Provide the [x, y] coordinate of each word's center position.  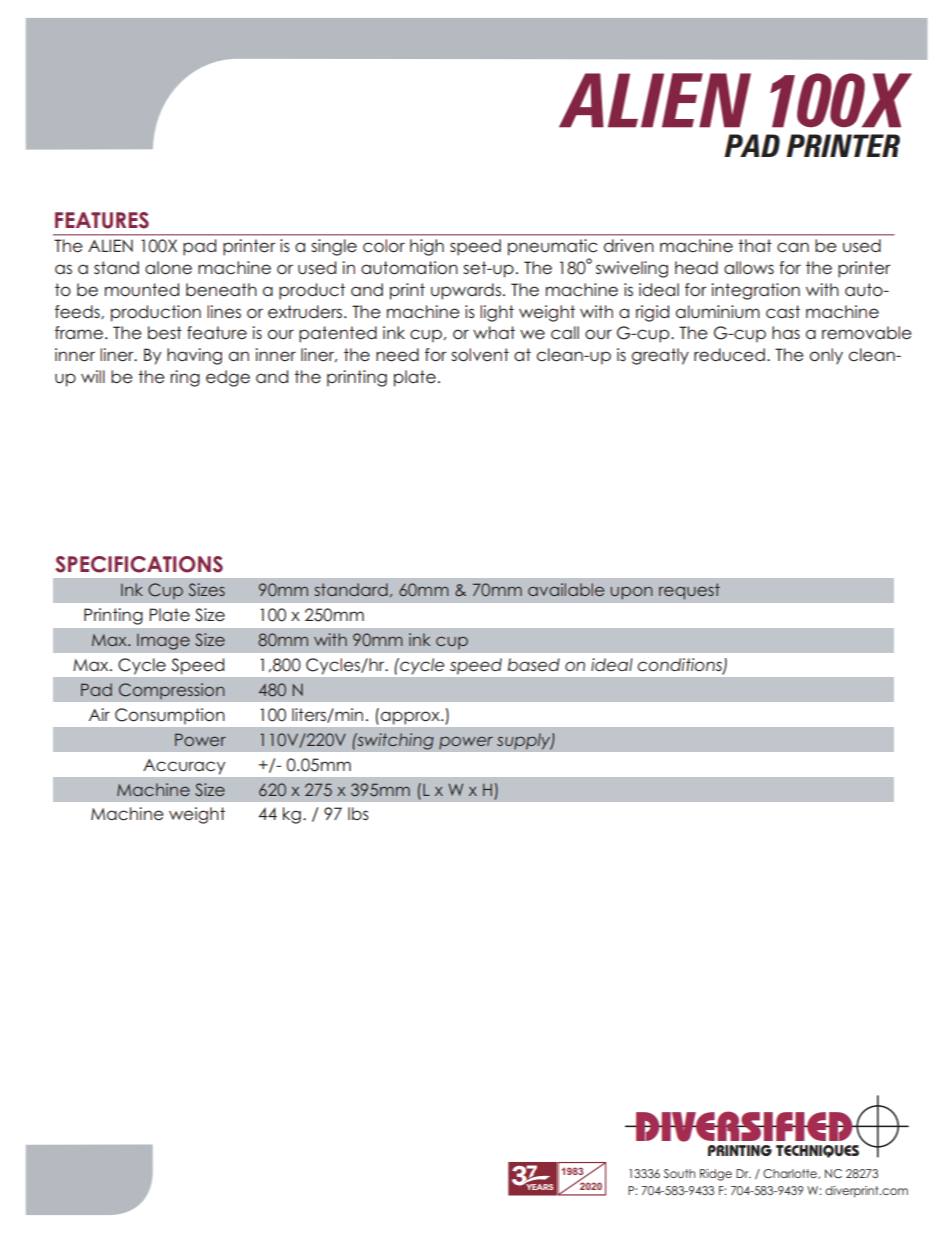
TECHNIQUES [817, 1151]
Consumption [169, 716]
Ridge [716, 1175]
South [679, 1173]
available [566, 589]
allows [749, 268]
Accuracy [184, 767]
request [689, 591]
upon [632, 592]
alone [168, 268]
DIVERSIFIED [744, 1126]
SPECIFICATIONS [139, 564]
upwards [466, 291]
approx [411, 718]
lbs [358, 813]
